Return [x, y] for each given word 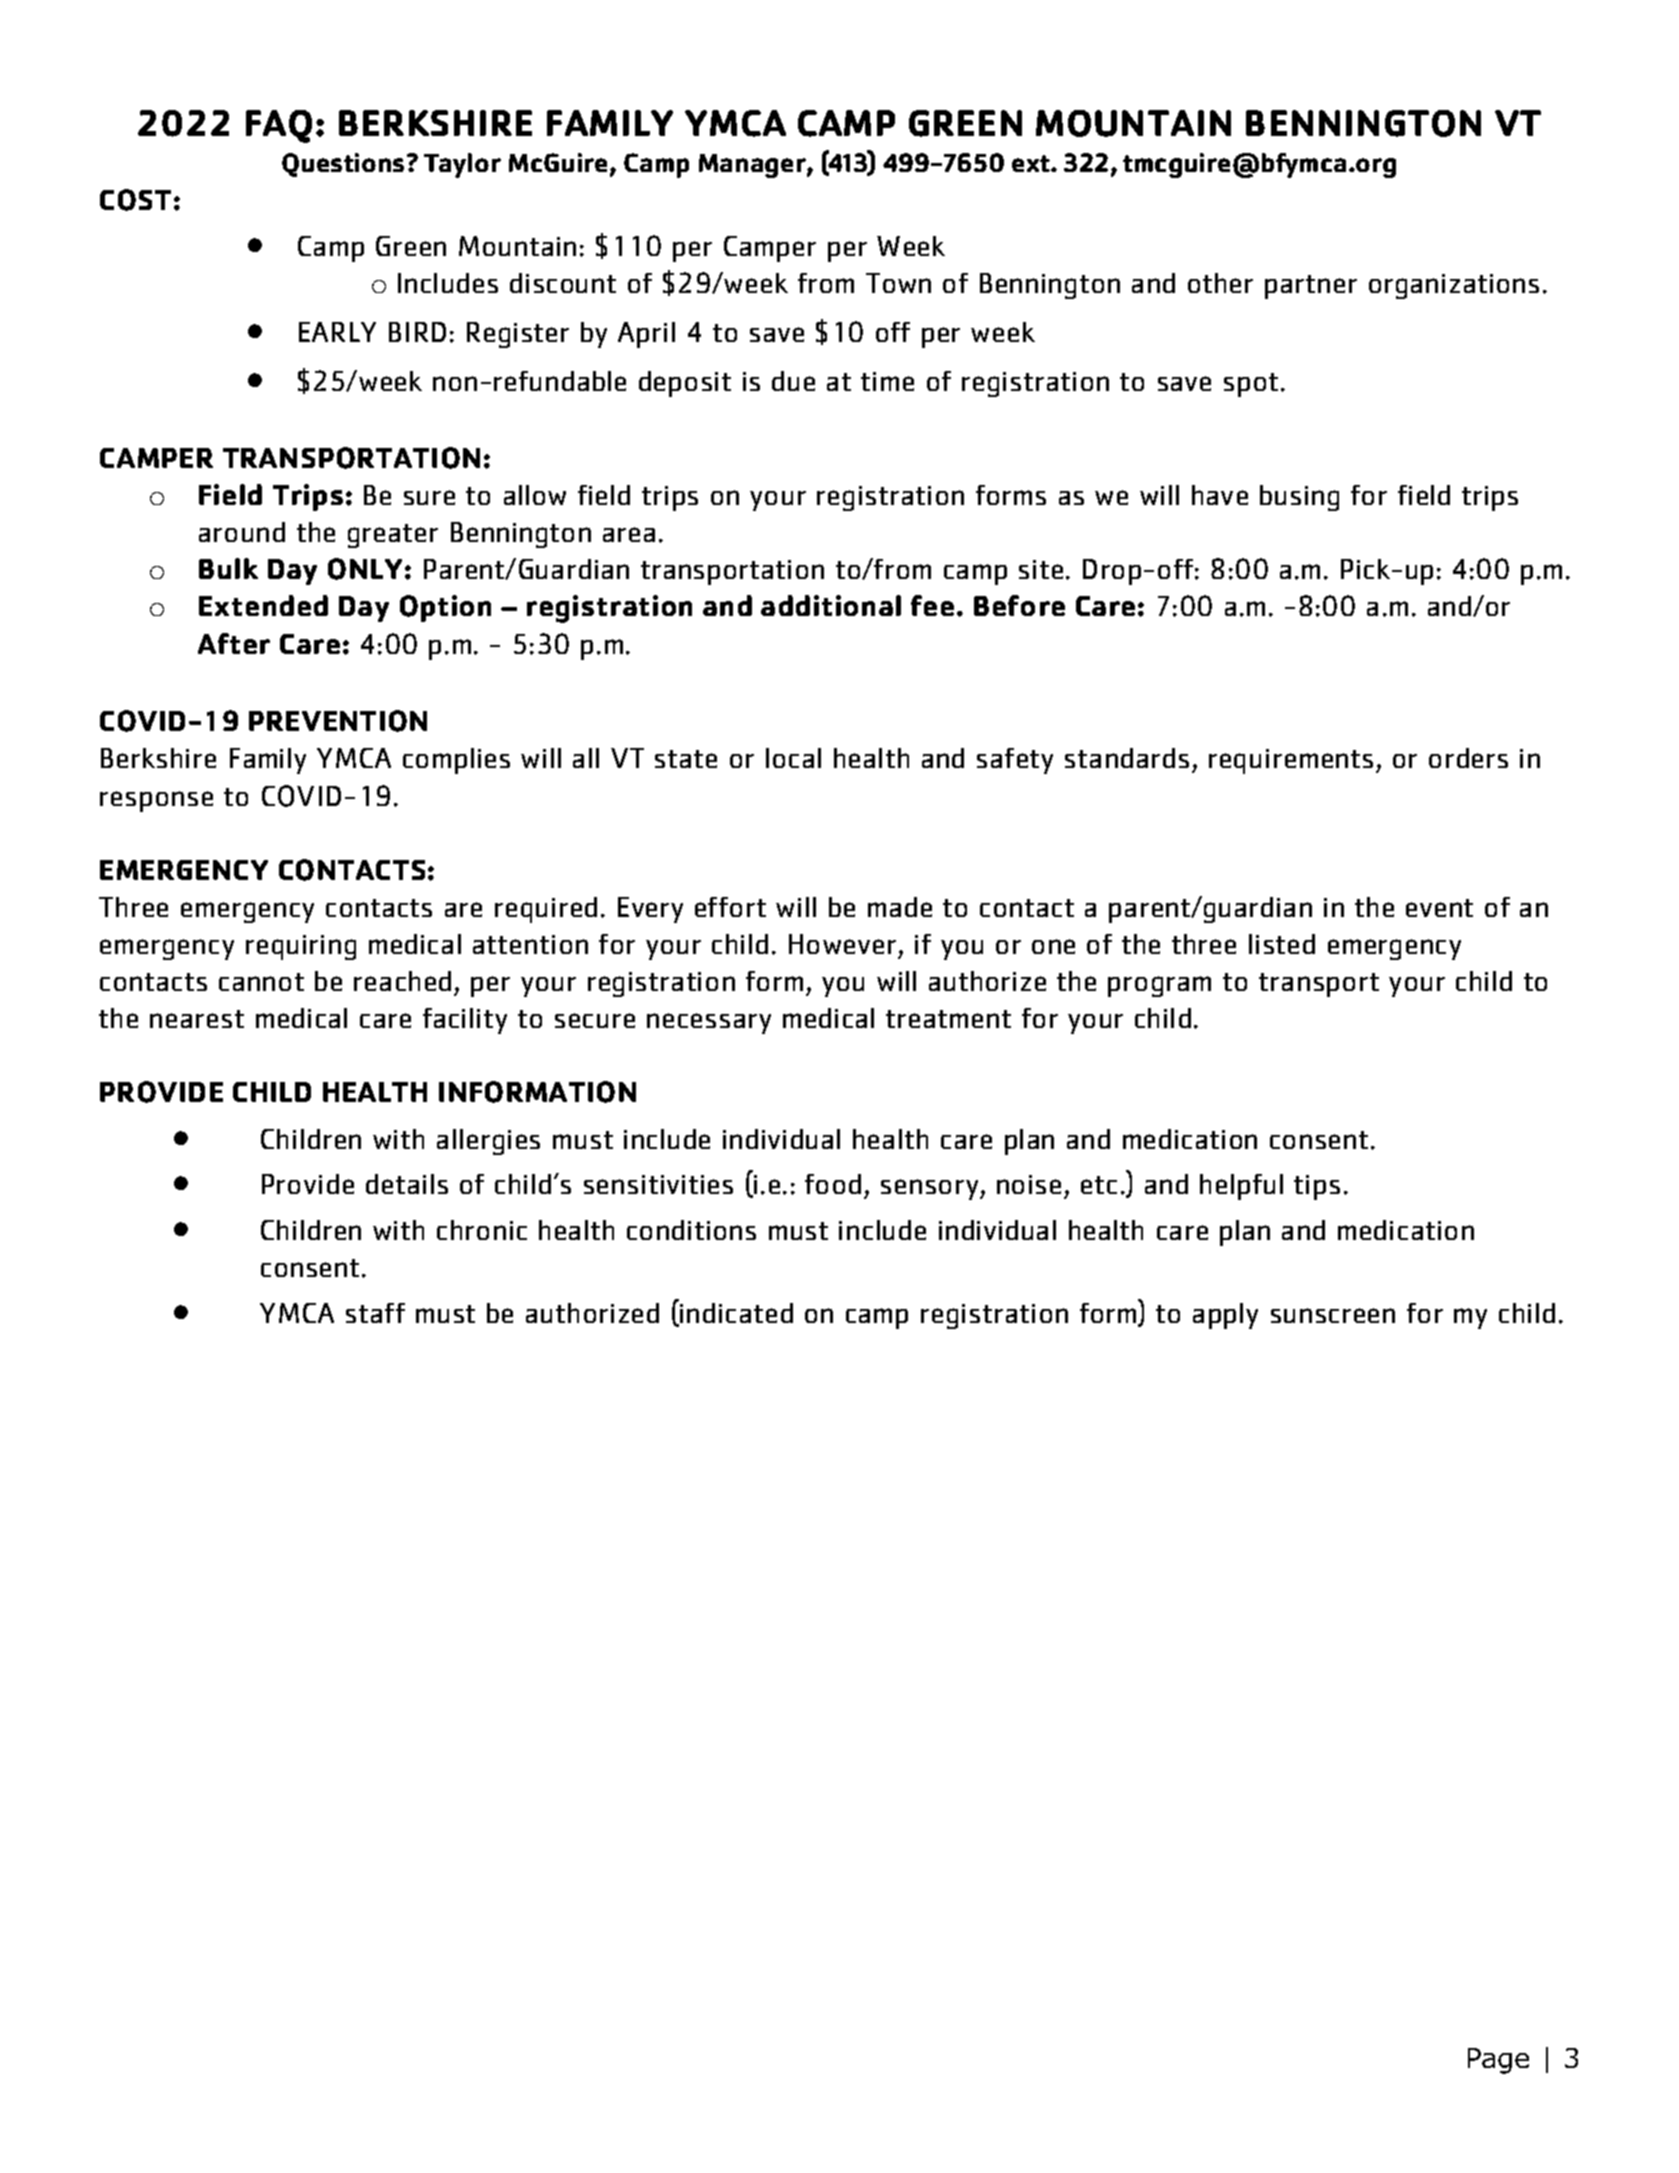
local [793, 758]
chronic [482, 1230]
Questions [343, 165]
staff [375, 1313]
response [156, 801]
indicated [736, 1313]
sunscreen [1333, 1315]
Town [898, 283]
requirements [1291, 761]
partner [1311, 287]
